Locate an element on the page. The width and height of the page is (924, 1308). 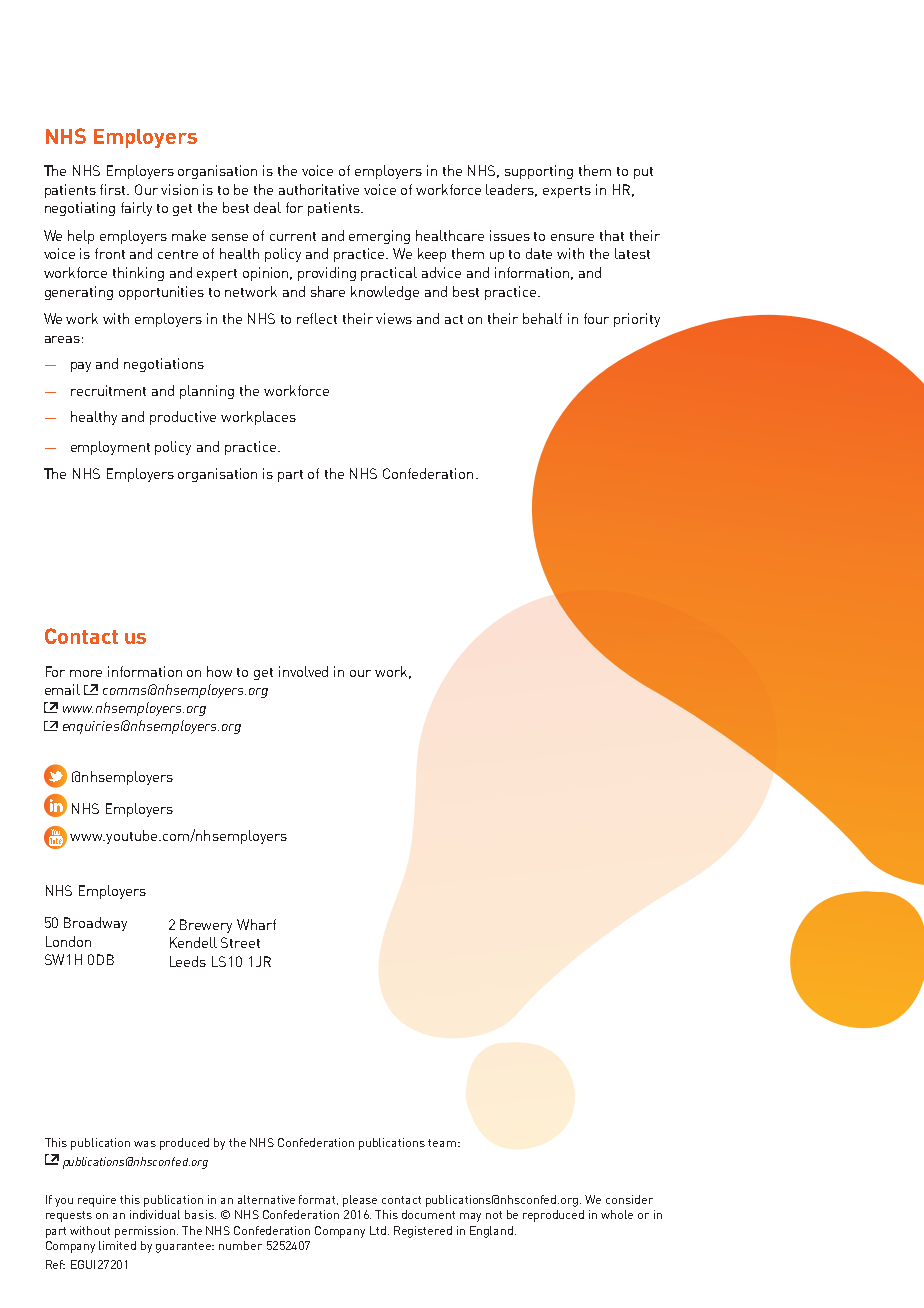
fairly is located at coordinates (136, 209).
